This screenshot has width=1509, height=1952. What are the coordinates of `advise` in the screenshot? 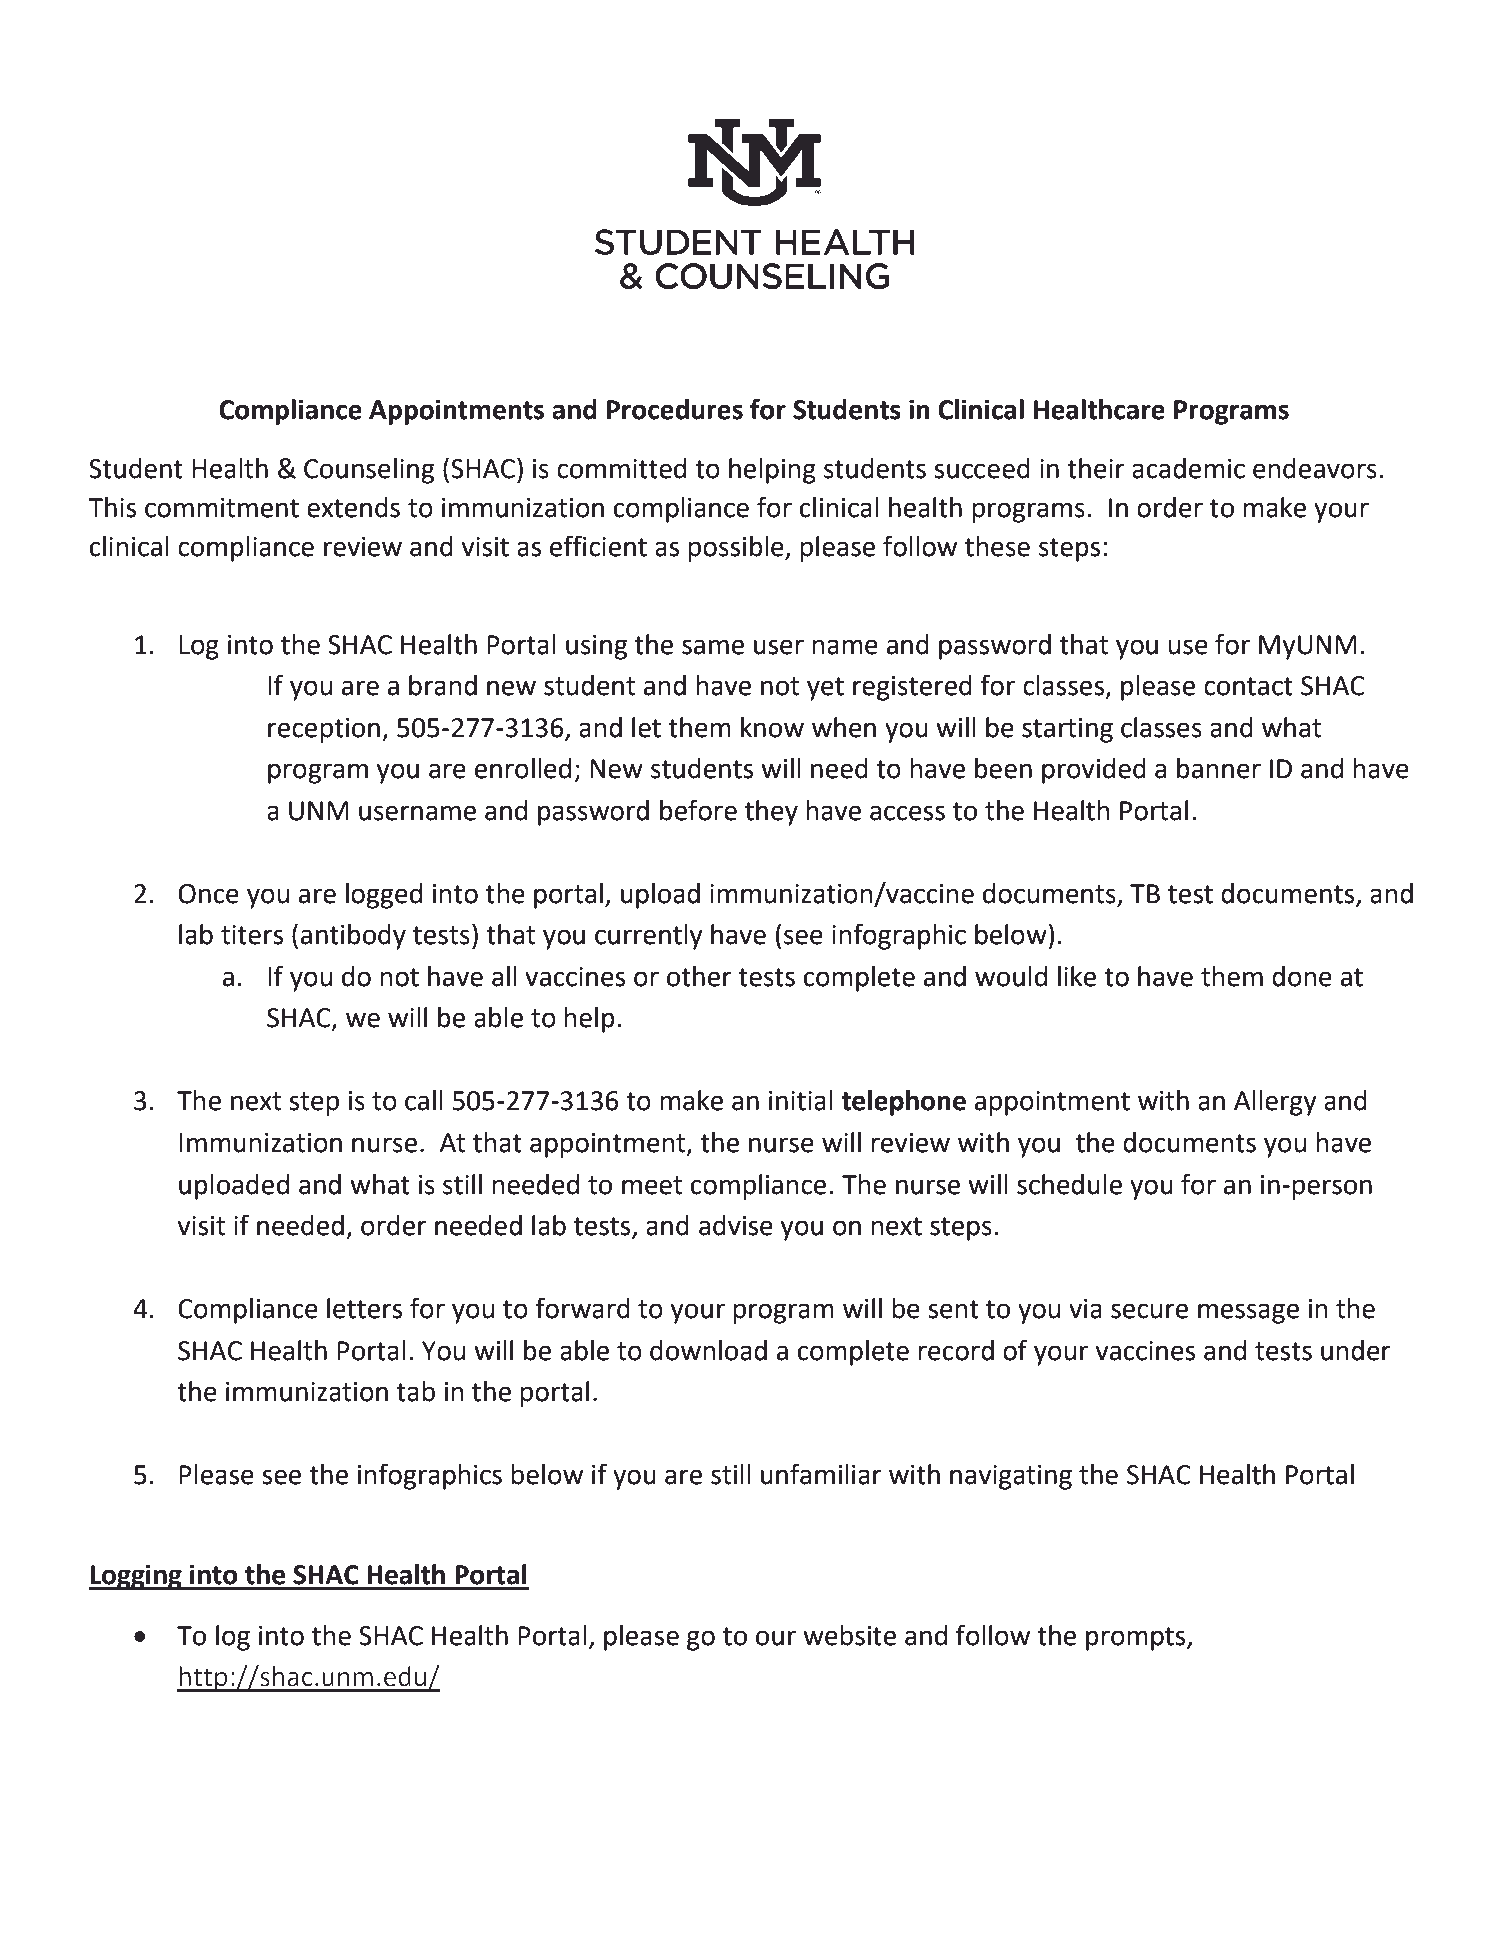 It's located at (736, 1225).
